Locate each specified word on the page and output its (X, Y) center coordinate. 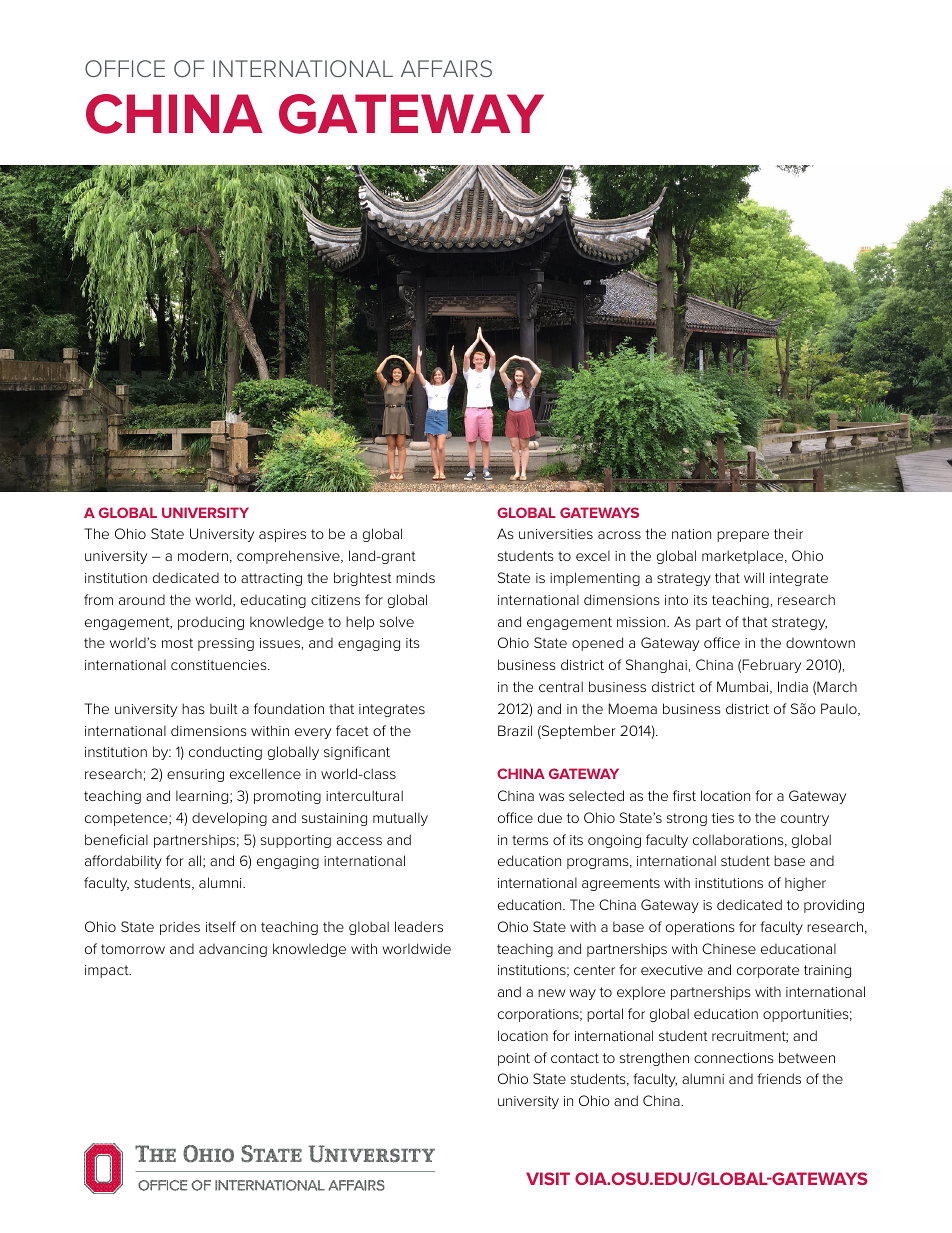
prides (180, 928)
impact (108, 971)
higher (805, 884)
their (788, 533)
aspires (282, 535)
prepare (743, 536)
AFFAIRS (446, 68)
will (754, 577)
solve (397, 621)
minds (415, 577)
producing (211, 623)
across (619, 535)
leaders (419, 926)
